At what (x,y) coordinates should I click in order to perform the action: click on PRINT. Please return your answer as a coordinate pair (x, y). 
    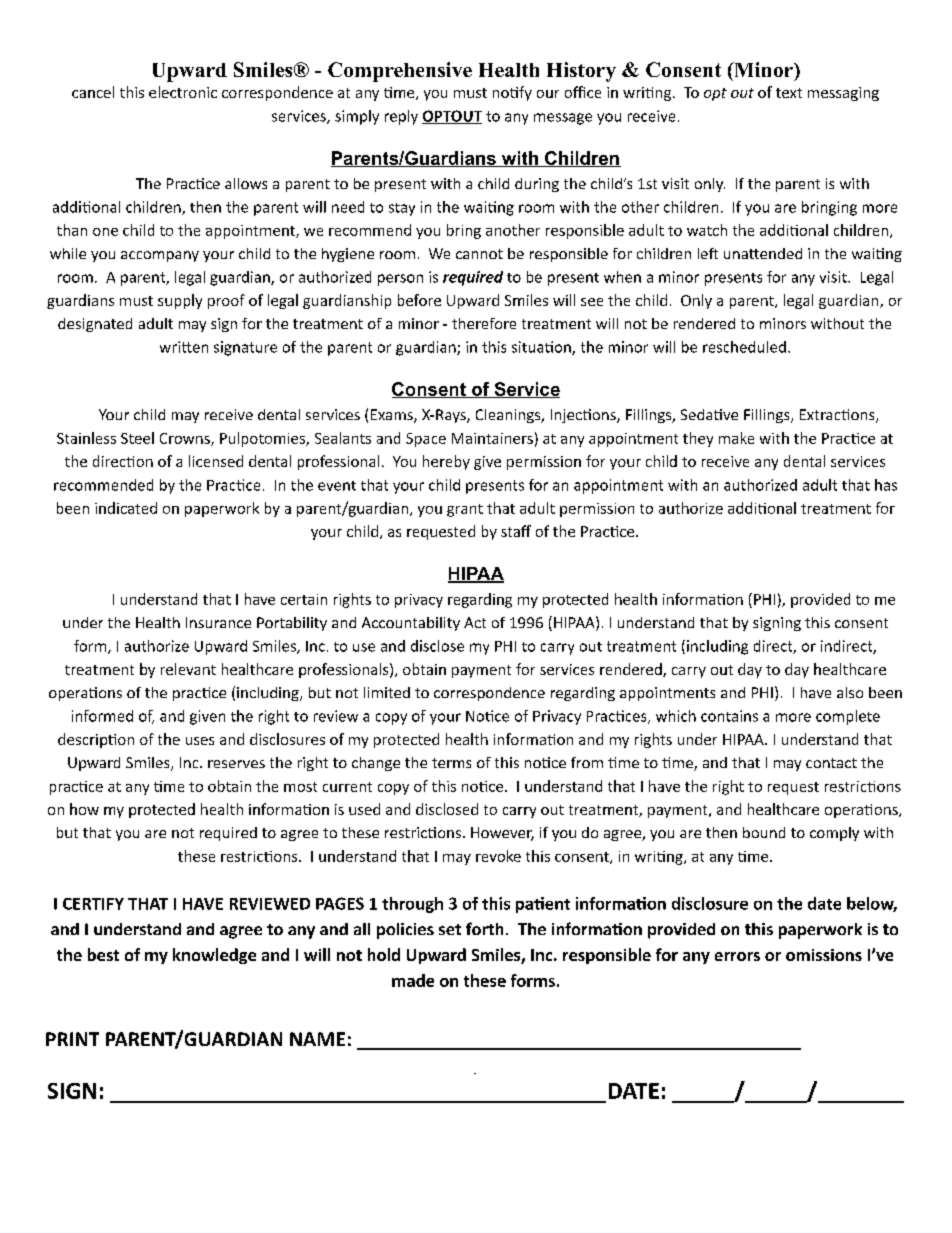
    Looking at the image, I should click on (72, 1039).
